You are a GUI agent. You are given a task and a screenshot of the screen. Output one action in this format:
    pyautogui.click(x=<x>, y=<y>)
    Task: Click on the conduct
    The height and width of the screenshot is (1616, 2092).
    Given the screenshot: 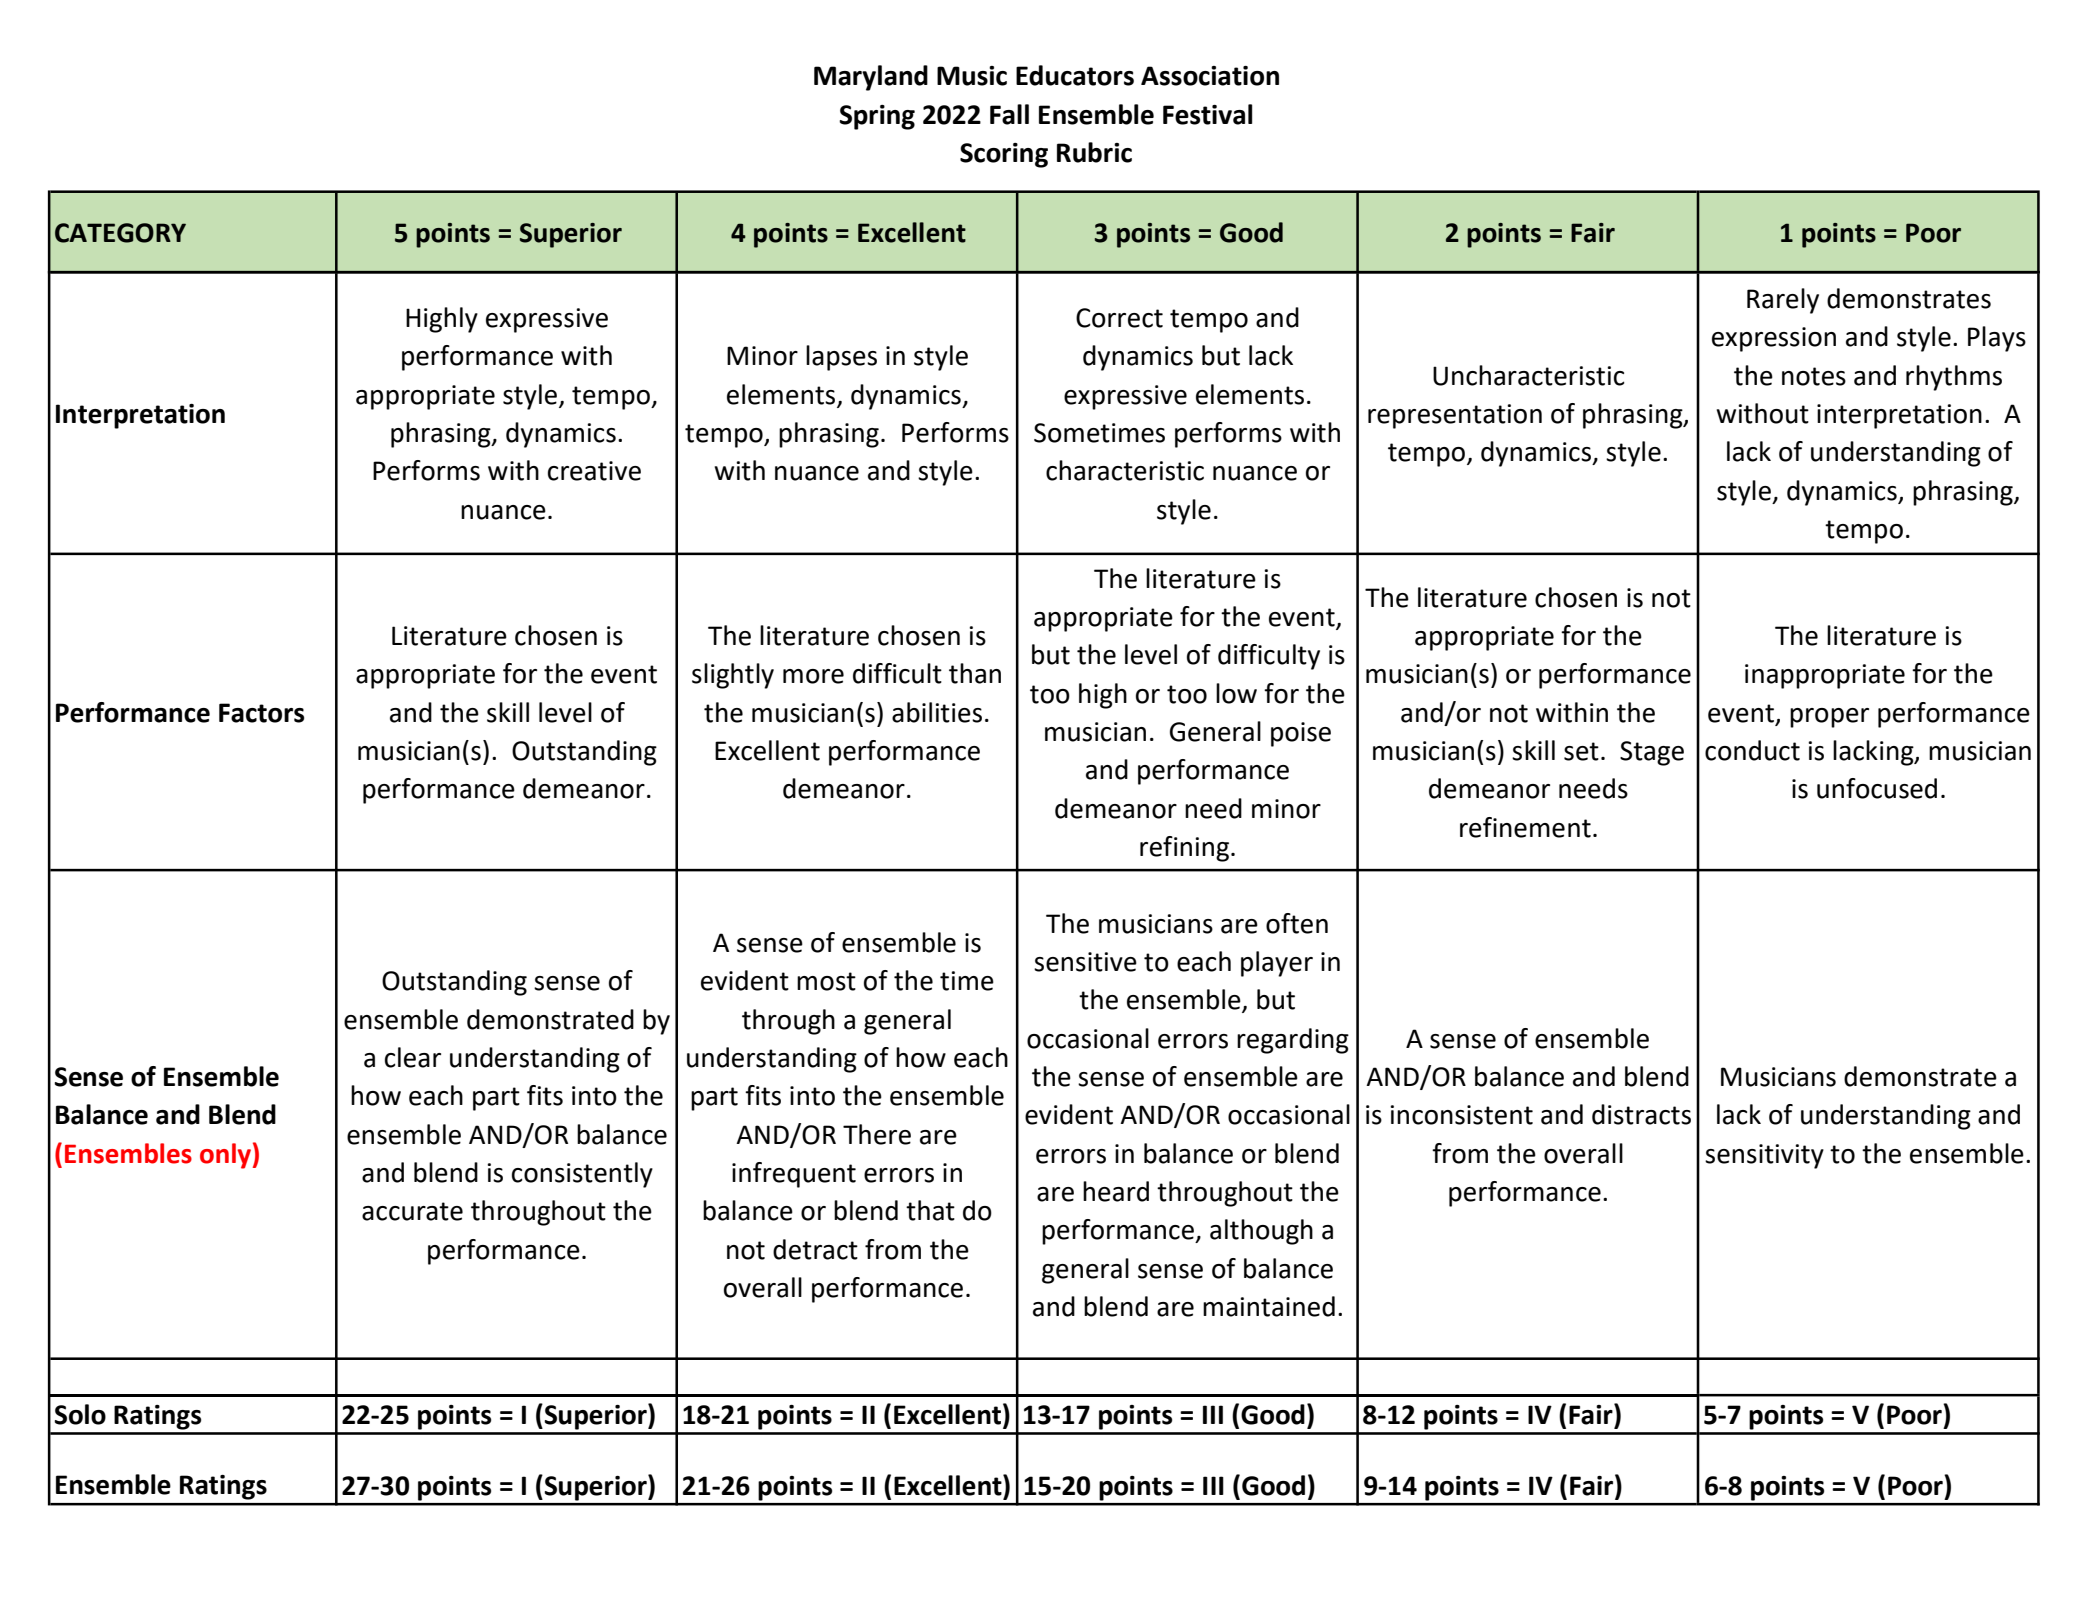 What is the action you would take?
    pyautogui.click(x=1752, y=750)
